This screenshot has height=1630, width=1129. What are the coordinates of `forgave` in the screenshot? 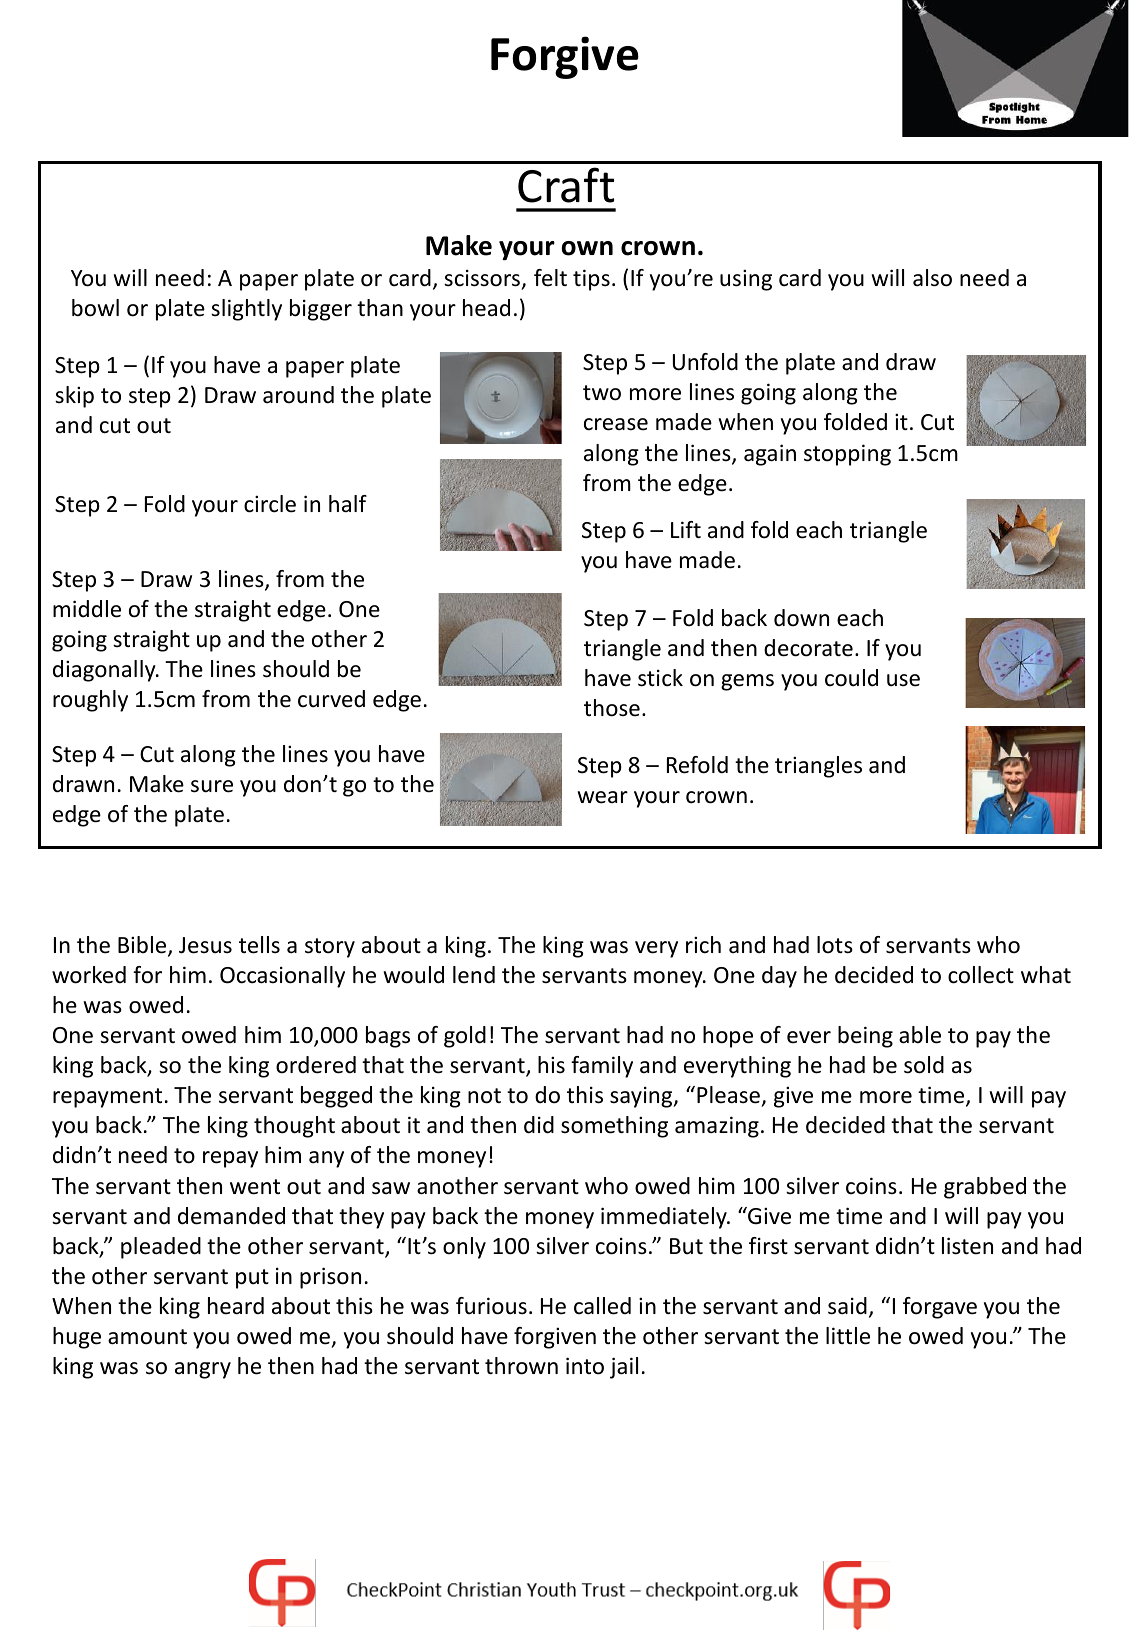 It's located at (940, 1308).
